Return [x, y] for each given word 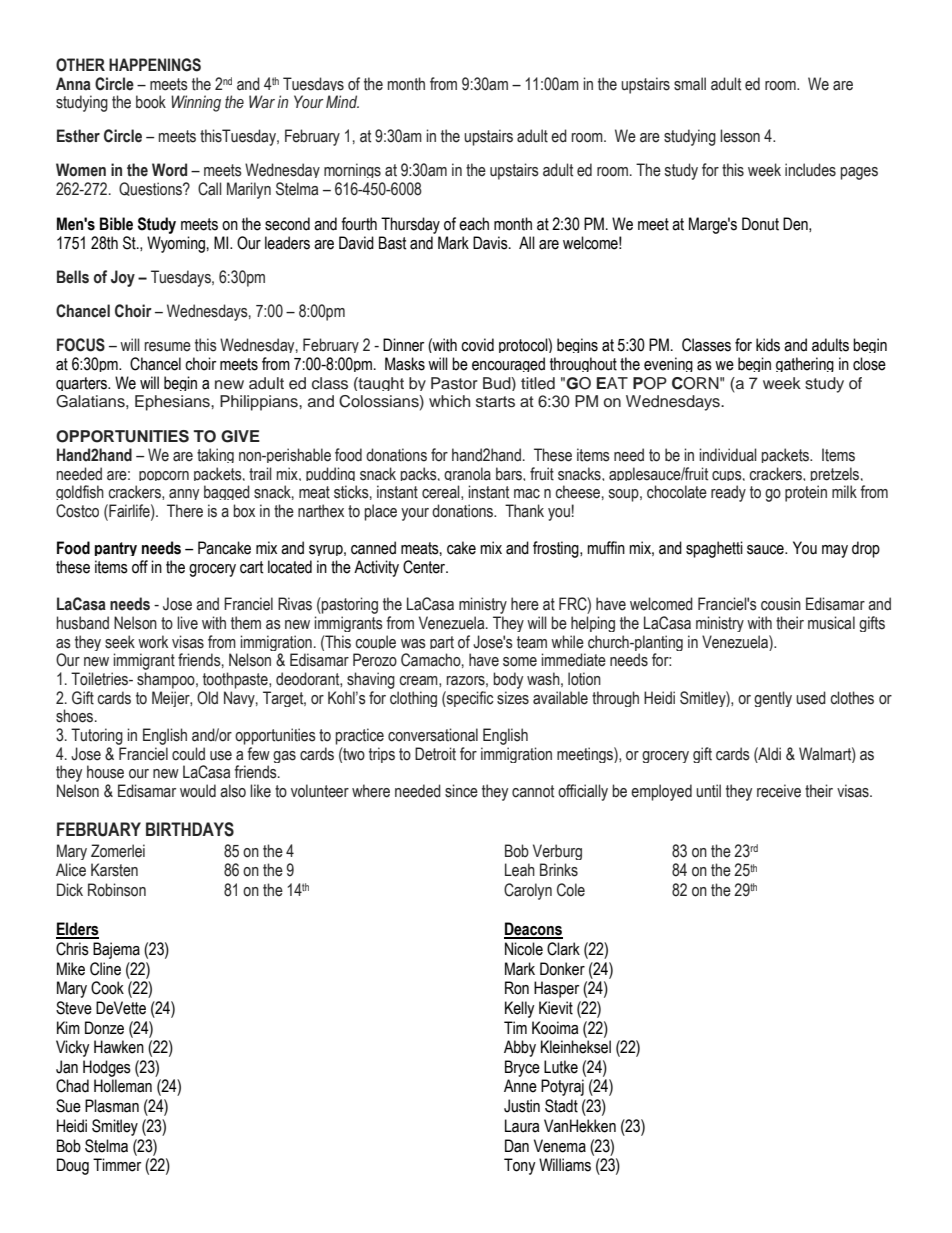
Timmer [117, 1165]
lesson [740, 136]
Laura [522, 1126]
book [151, 102]
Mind [342, 101]
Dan [517, 1146]
